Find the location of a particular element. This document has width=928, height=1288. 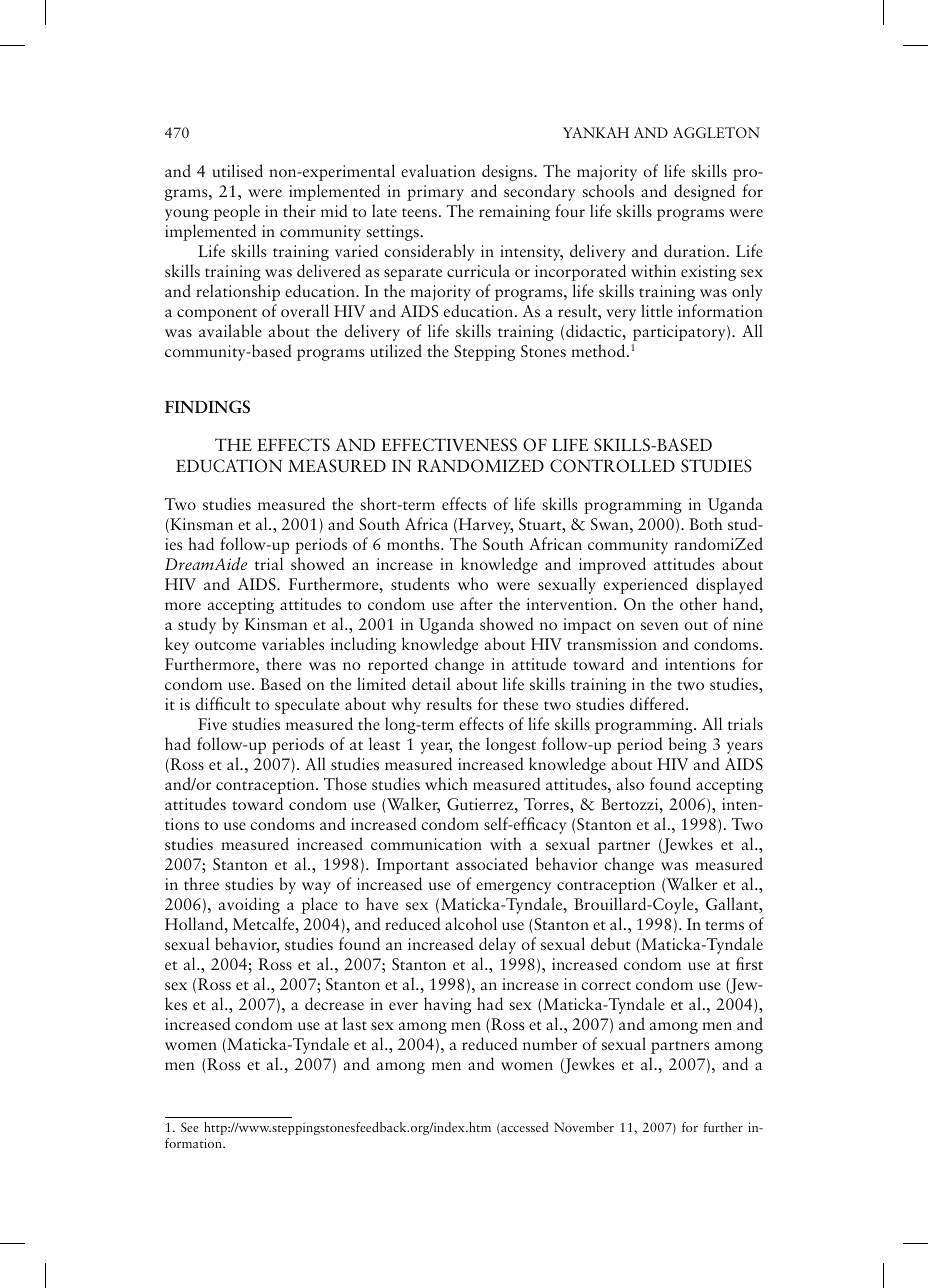

seven is located at coordinates (660, 626).
